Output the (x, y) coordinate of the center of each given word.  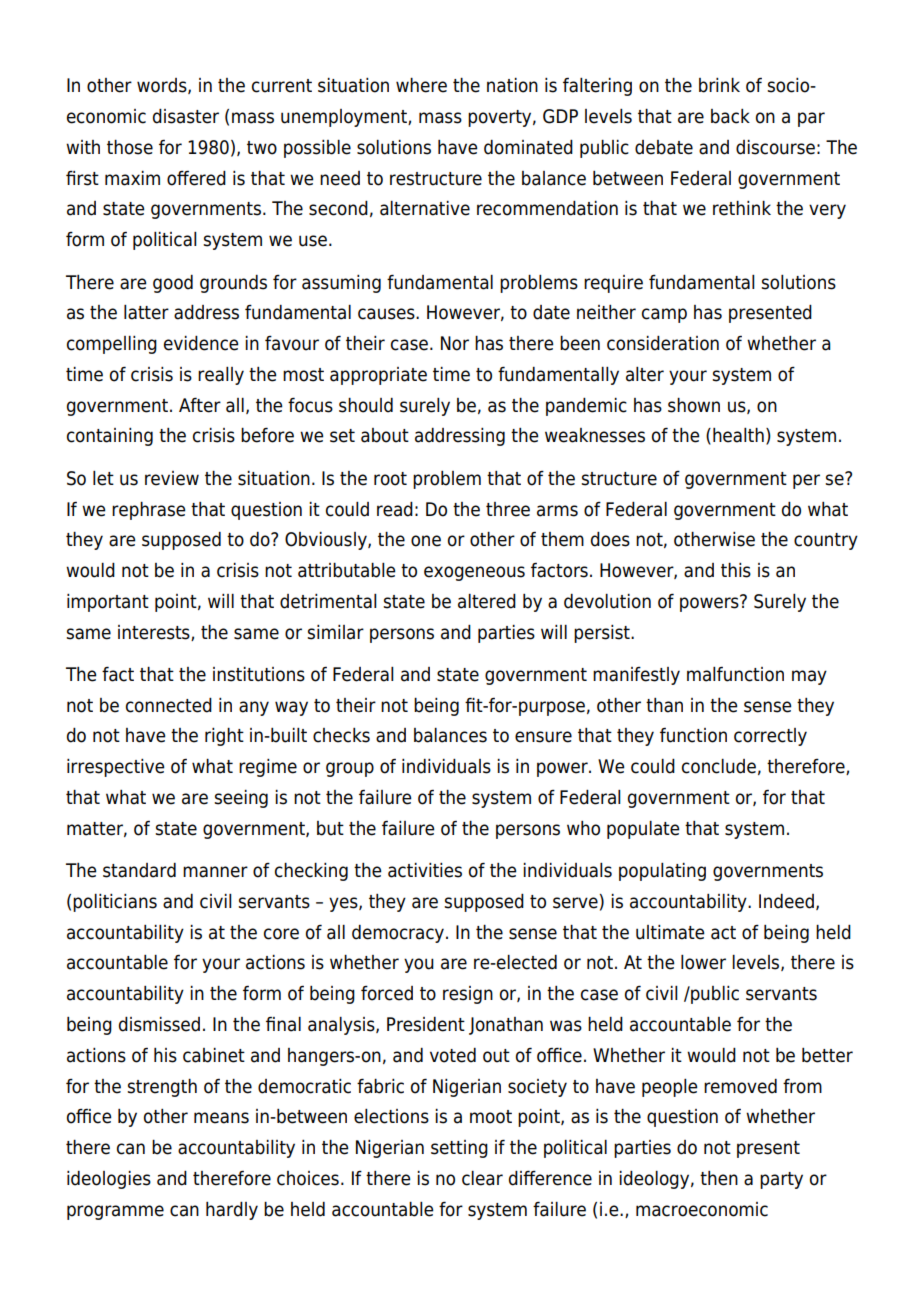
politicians (115, 903)
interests (155, 633)
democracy (399, 934)
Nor (455, 343)
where (421, 85)
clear (482, 1178)
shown (694, 405)
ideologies (109, 1180)
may (809, 677)
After (200, 405)
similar (335, 632)
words (163, 86)
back (730, 116)
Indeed (786, 901)
